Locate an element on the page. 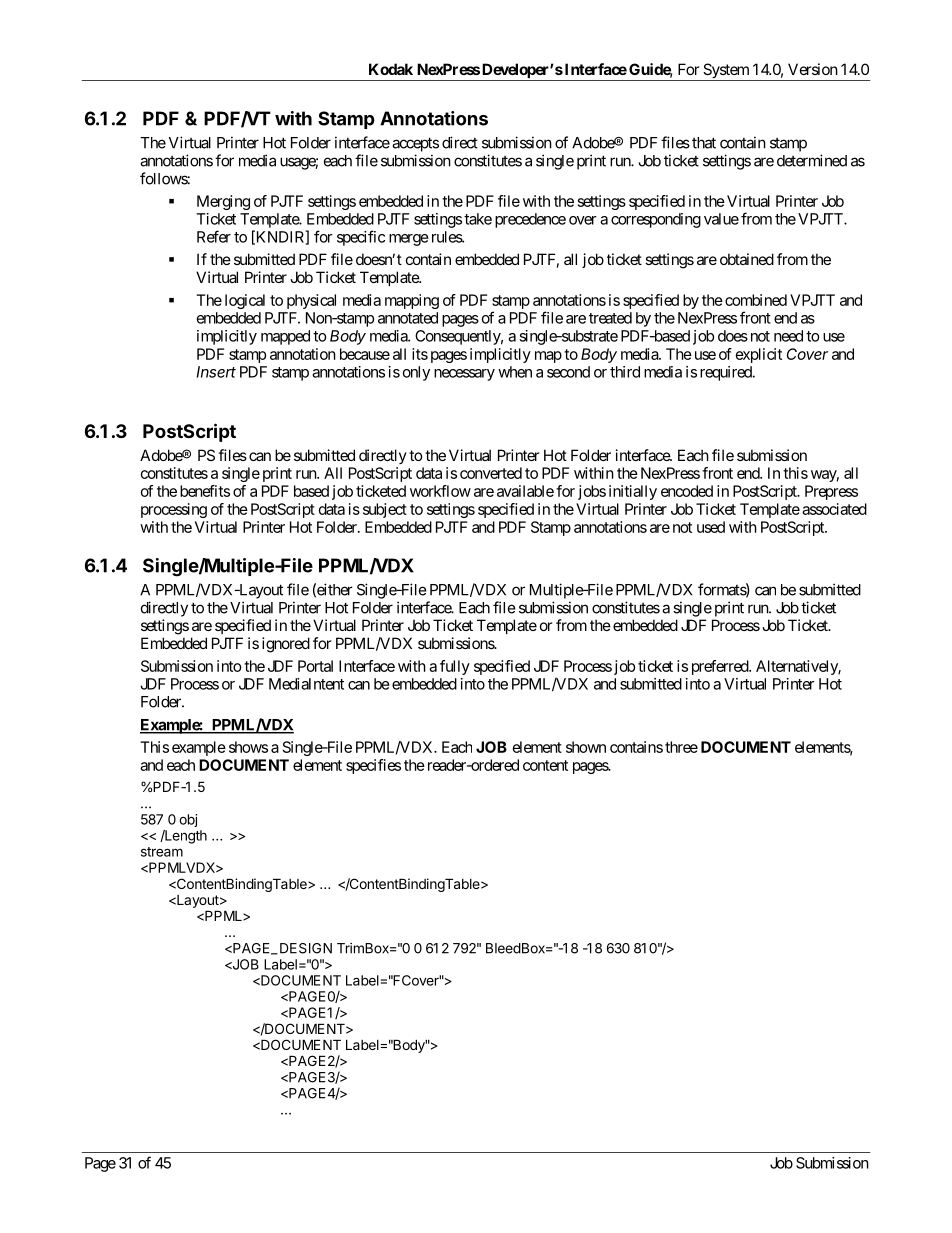 The width and height of the document is (952, 1233). converted is located at coordinates (491, 473).
